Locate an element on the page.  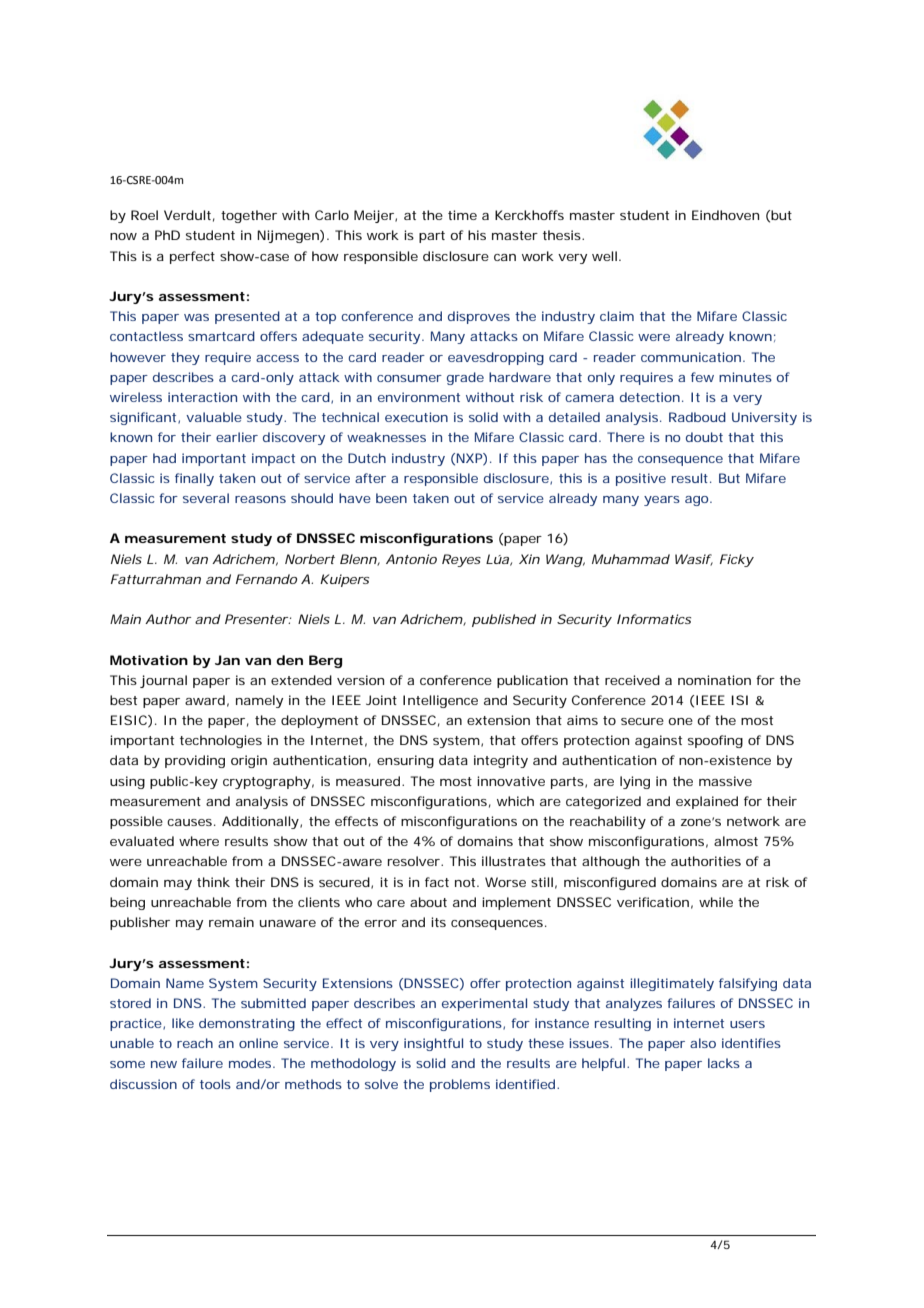
explained is located at coordinates (707, 802).
